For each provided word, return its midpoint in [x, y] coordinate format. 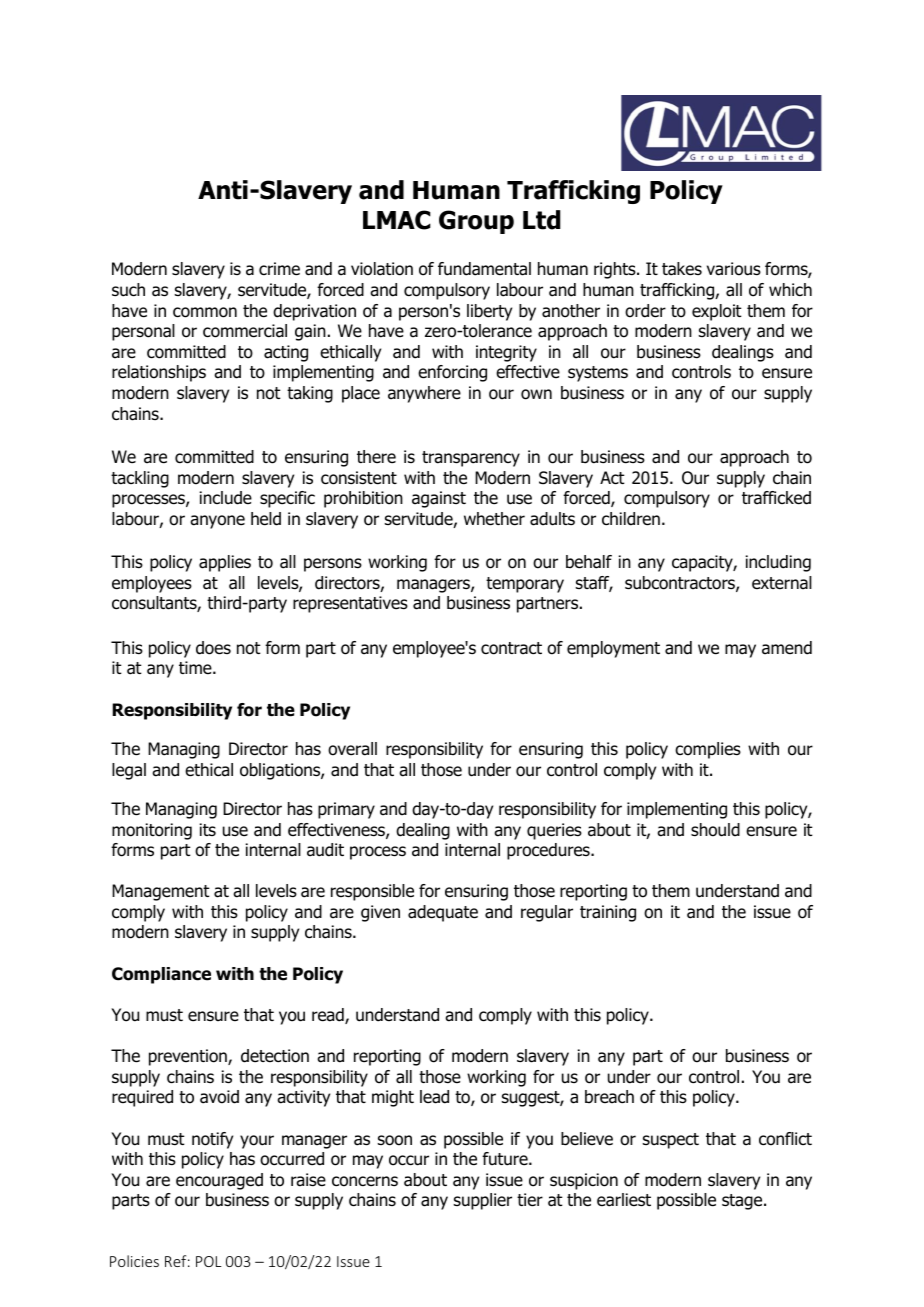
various [734, 269]
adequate [443, 913]
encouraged [219, 1181]
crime [279, 269]
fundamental [484, 269]
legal [129, 771]
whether [494, 519]
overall [352, 749]
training [608, 913]
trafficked [776, 498]
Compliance [161, 975]
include [226, 498]
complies [708, 750]
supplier [483, 1201]
